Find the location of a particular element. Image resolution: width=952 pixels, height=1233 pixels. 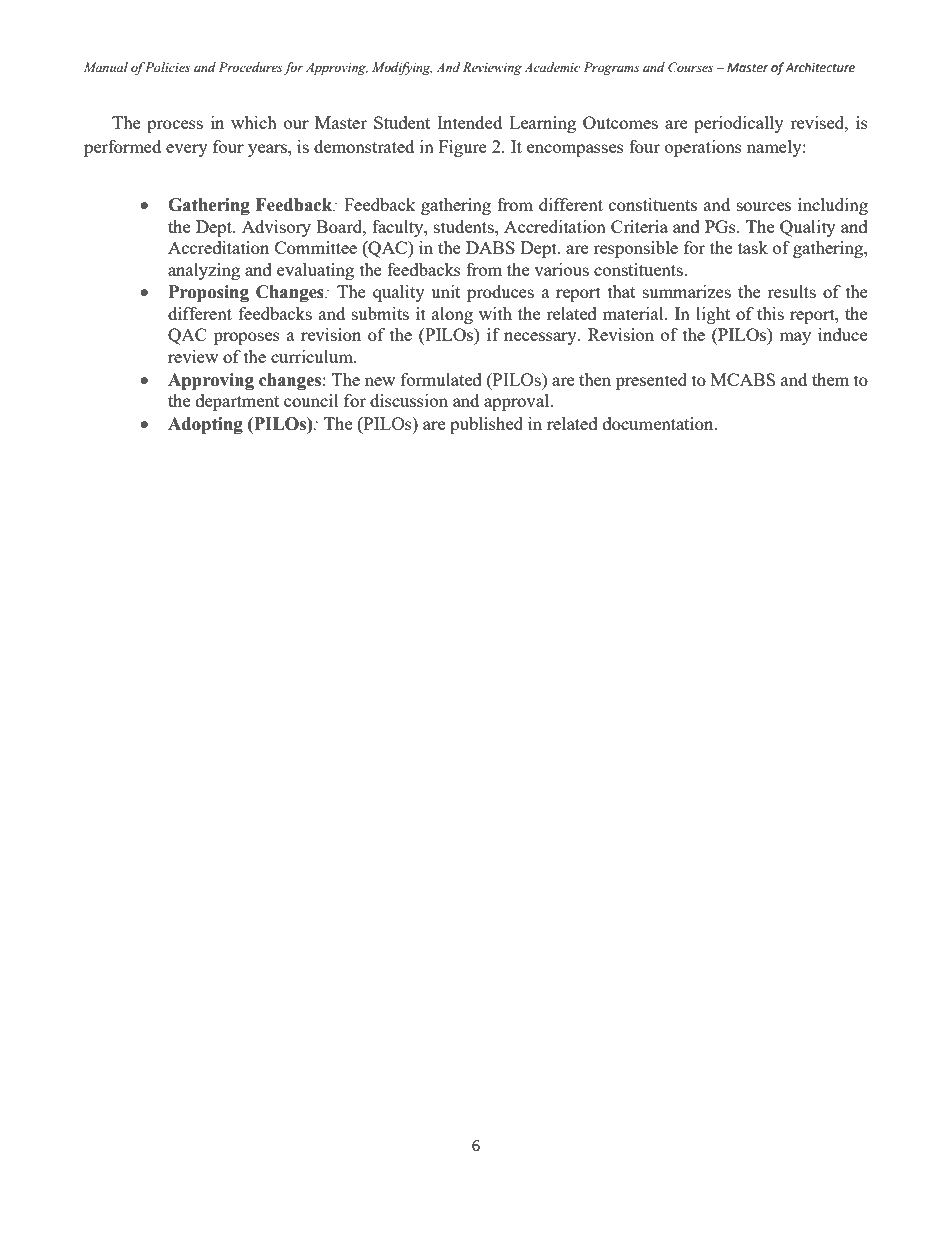

Advisory is located at coordinates (276, 228).
